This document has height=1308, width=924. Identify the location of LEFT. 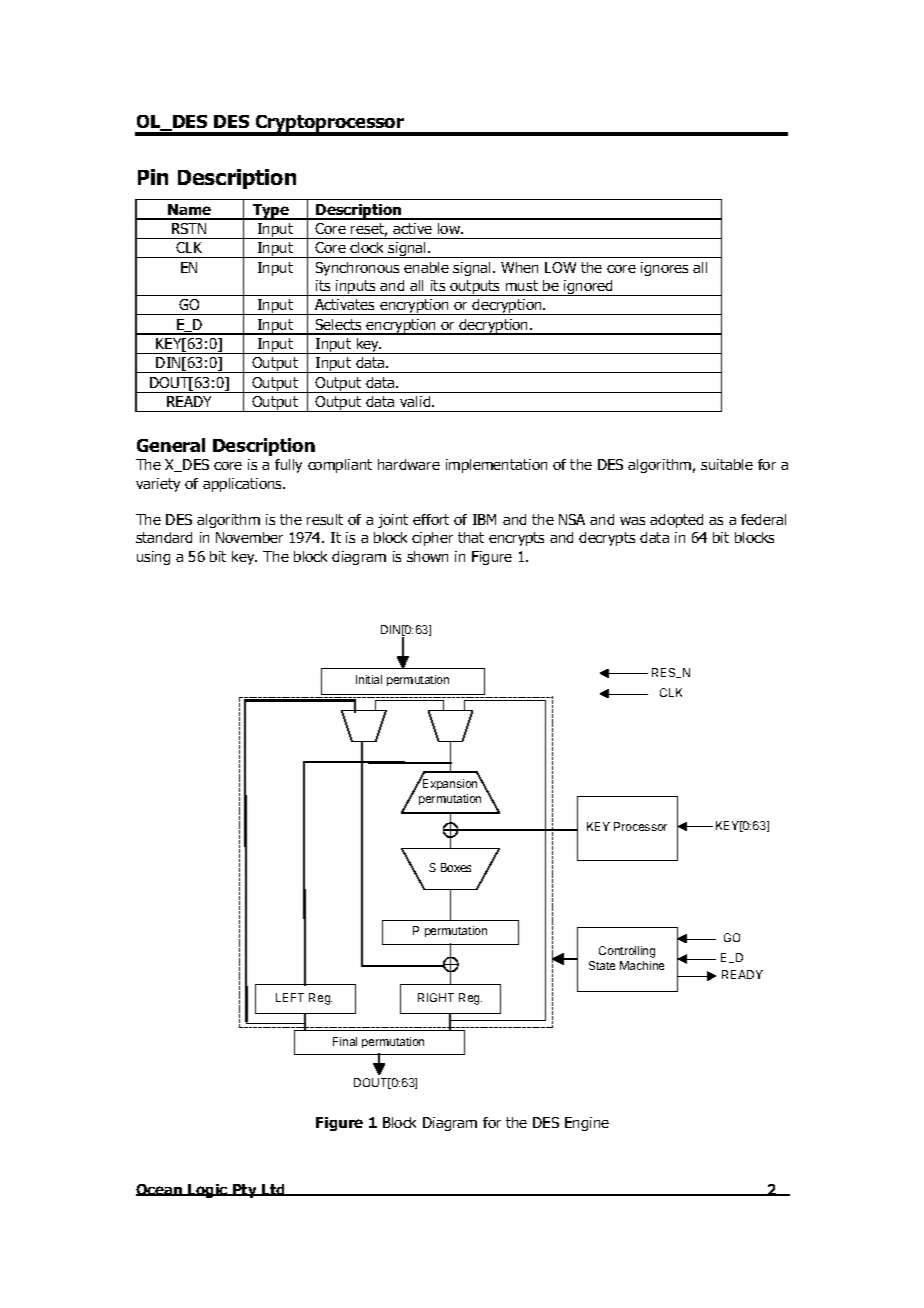
(290, 997).
